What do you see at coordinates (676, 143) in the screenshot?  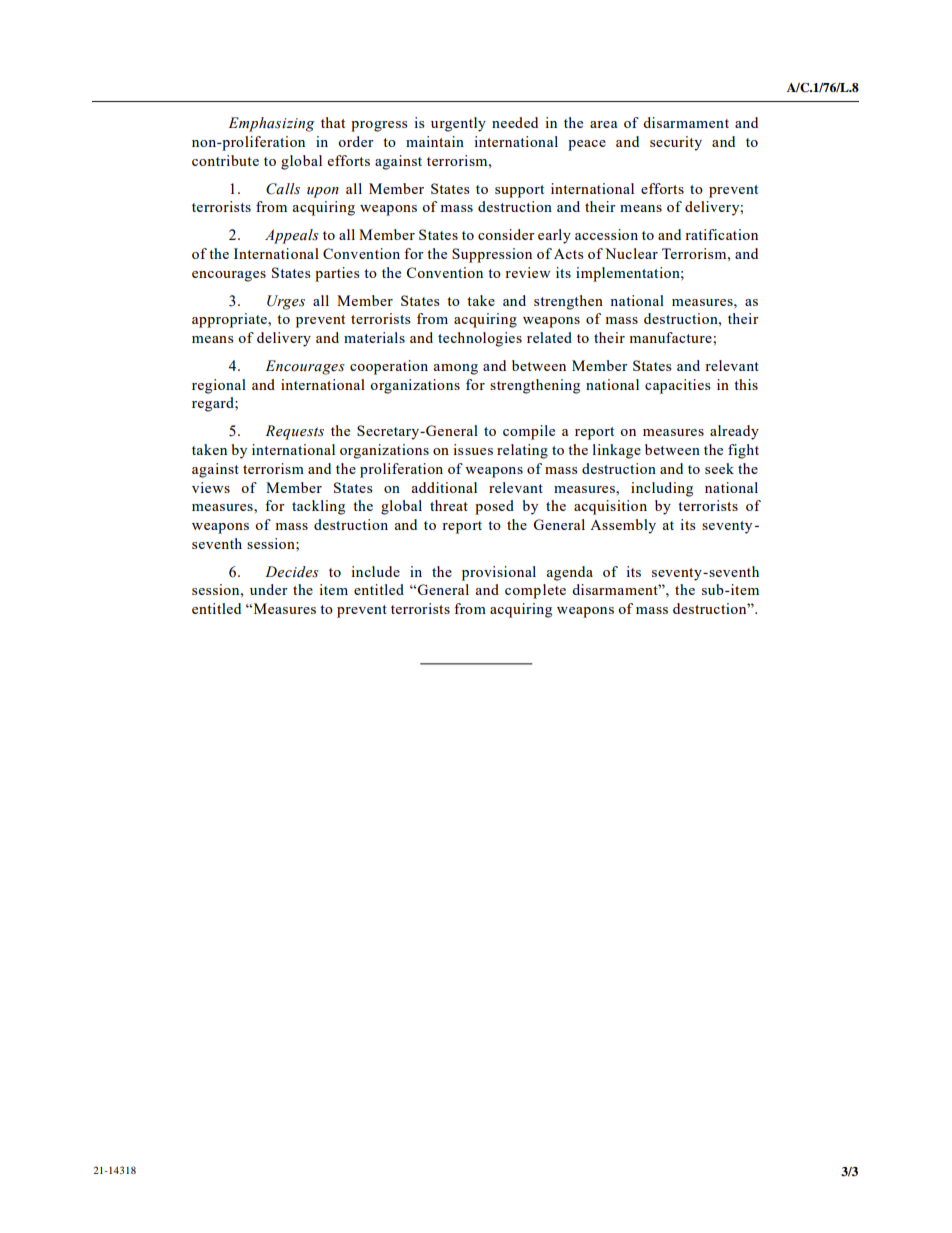 I see `security` at bounding box center [676, 143].
